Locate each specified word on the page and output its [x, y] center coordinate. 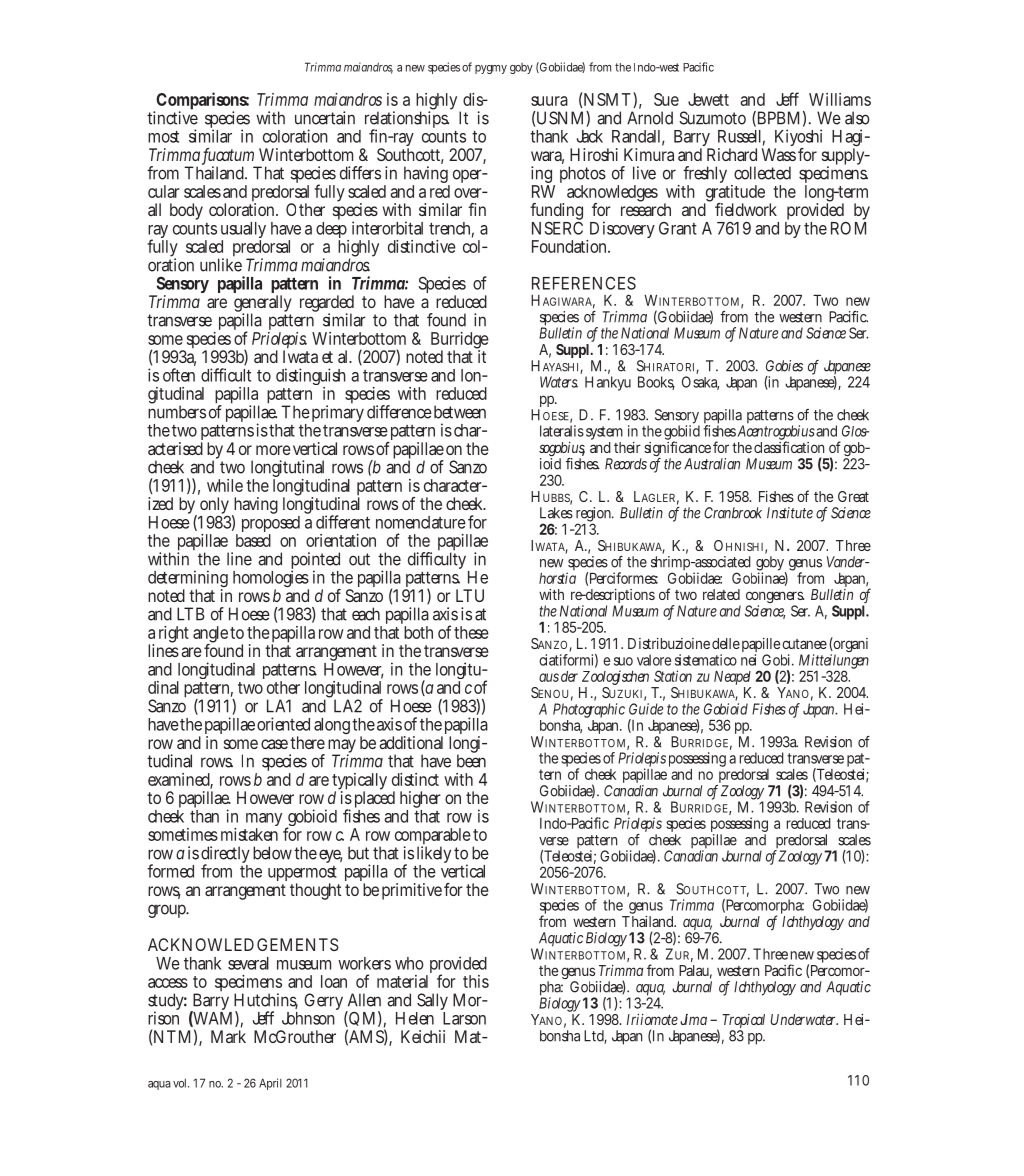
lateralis [562, 431]
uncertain [325, 118]
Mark [228, 1036]
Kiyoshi [798, 139]
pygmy [491, 69]
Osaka [700, 383]
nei [748, 660]
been [471, 760]
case [274, 744]
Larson [464, 1018]
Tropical [743, 1022]
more [273, 450]
